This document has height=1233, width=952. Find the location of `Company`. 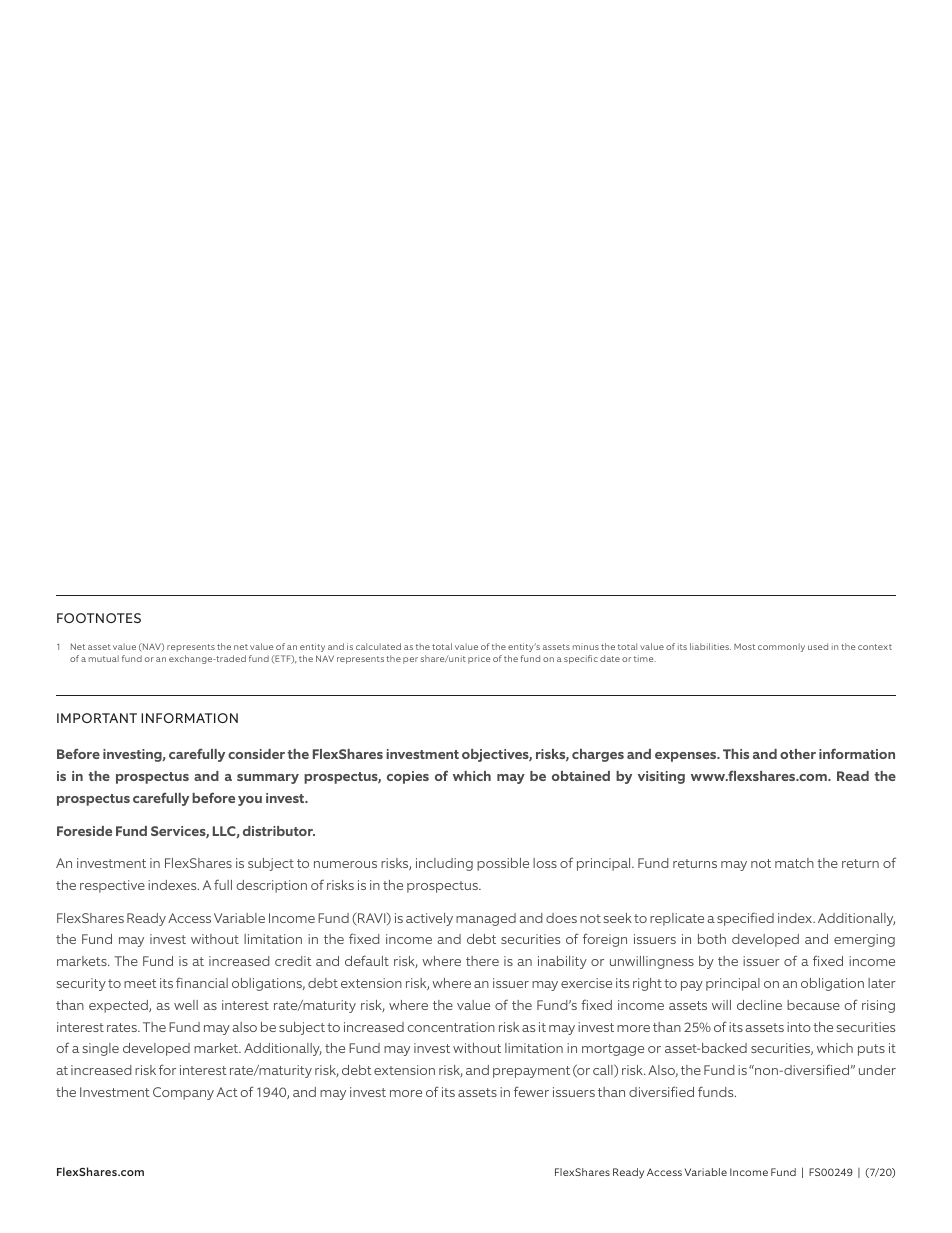

Company is located at coordinates (183, 1093).
